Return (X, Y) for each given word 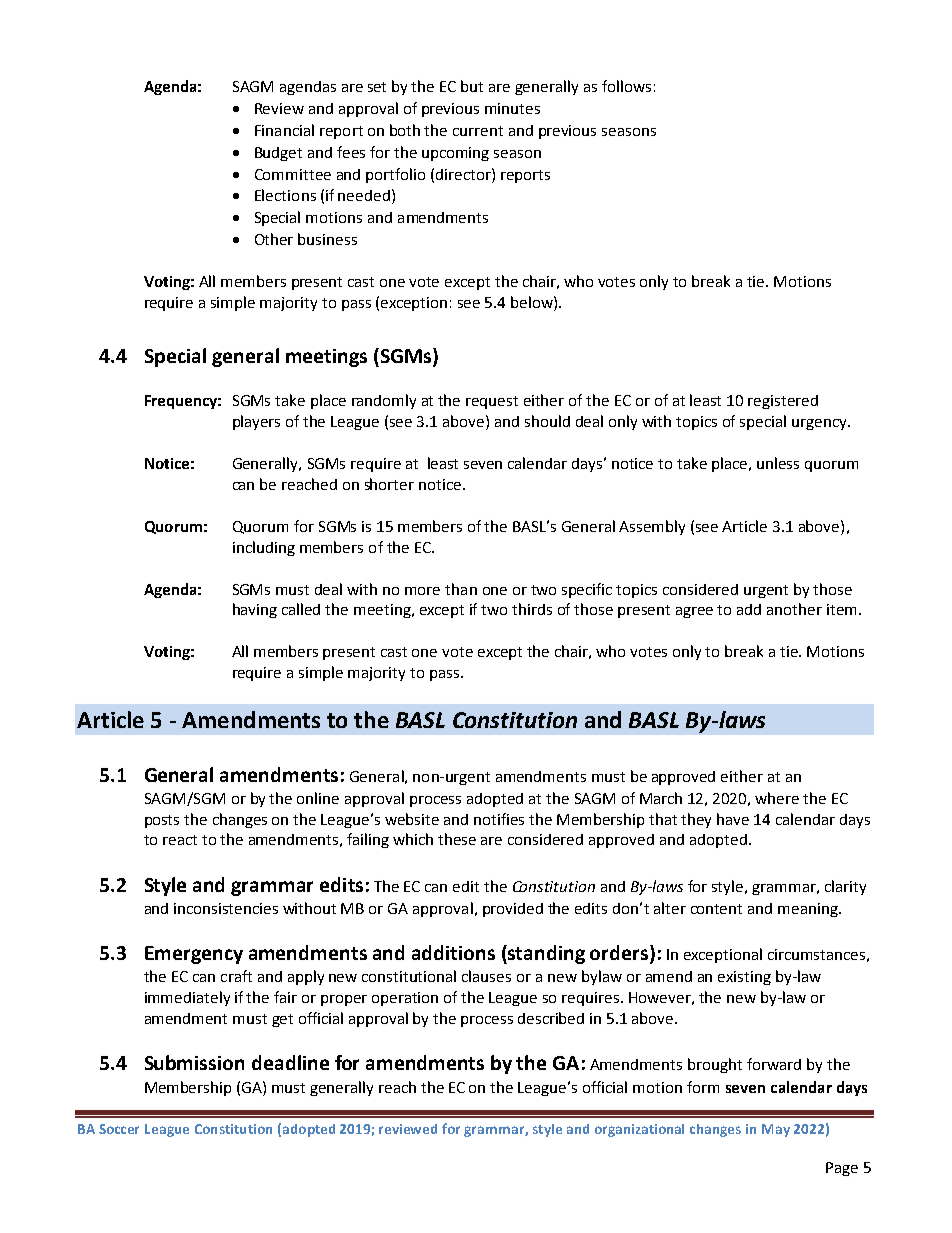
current (478, 131)
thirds (532, 609)
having (255, 610)
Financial (284, 130)
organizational (639, 1130)
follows (626, 86)
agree (694, 612)
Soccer (119, 1129)
